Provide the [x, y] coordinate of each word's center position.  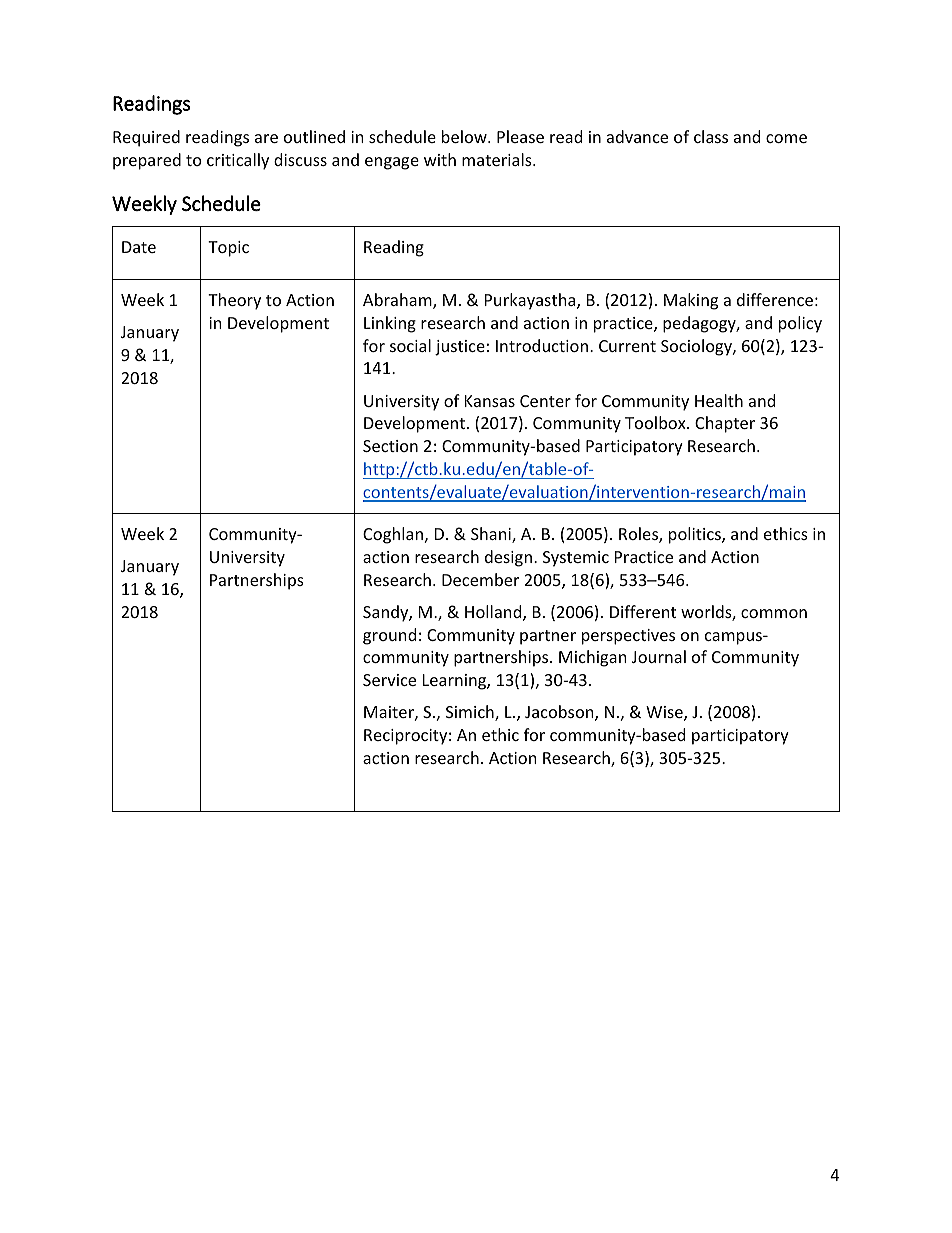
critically [238, 161]
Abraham [398, 301]
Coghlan [394, 535]
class [711, 136]
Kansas [490, 401]
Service [389, 680]
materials [498, 159]
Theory [234, 301]
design [508, 558]
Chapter [725, 424]
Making [691, 301]
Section [390, 446]
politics [696, 535]
